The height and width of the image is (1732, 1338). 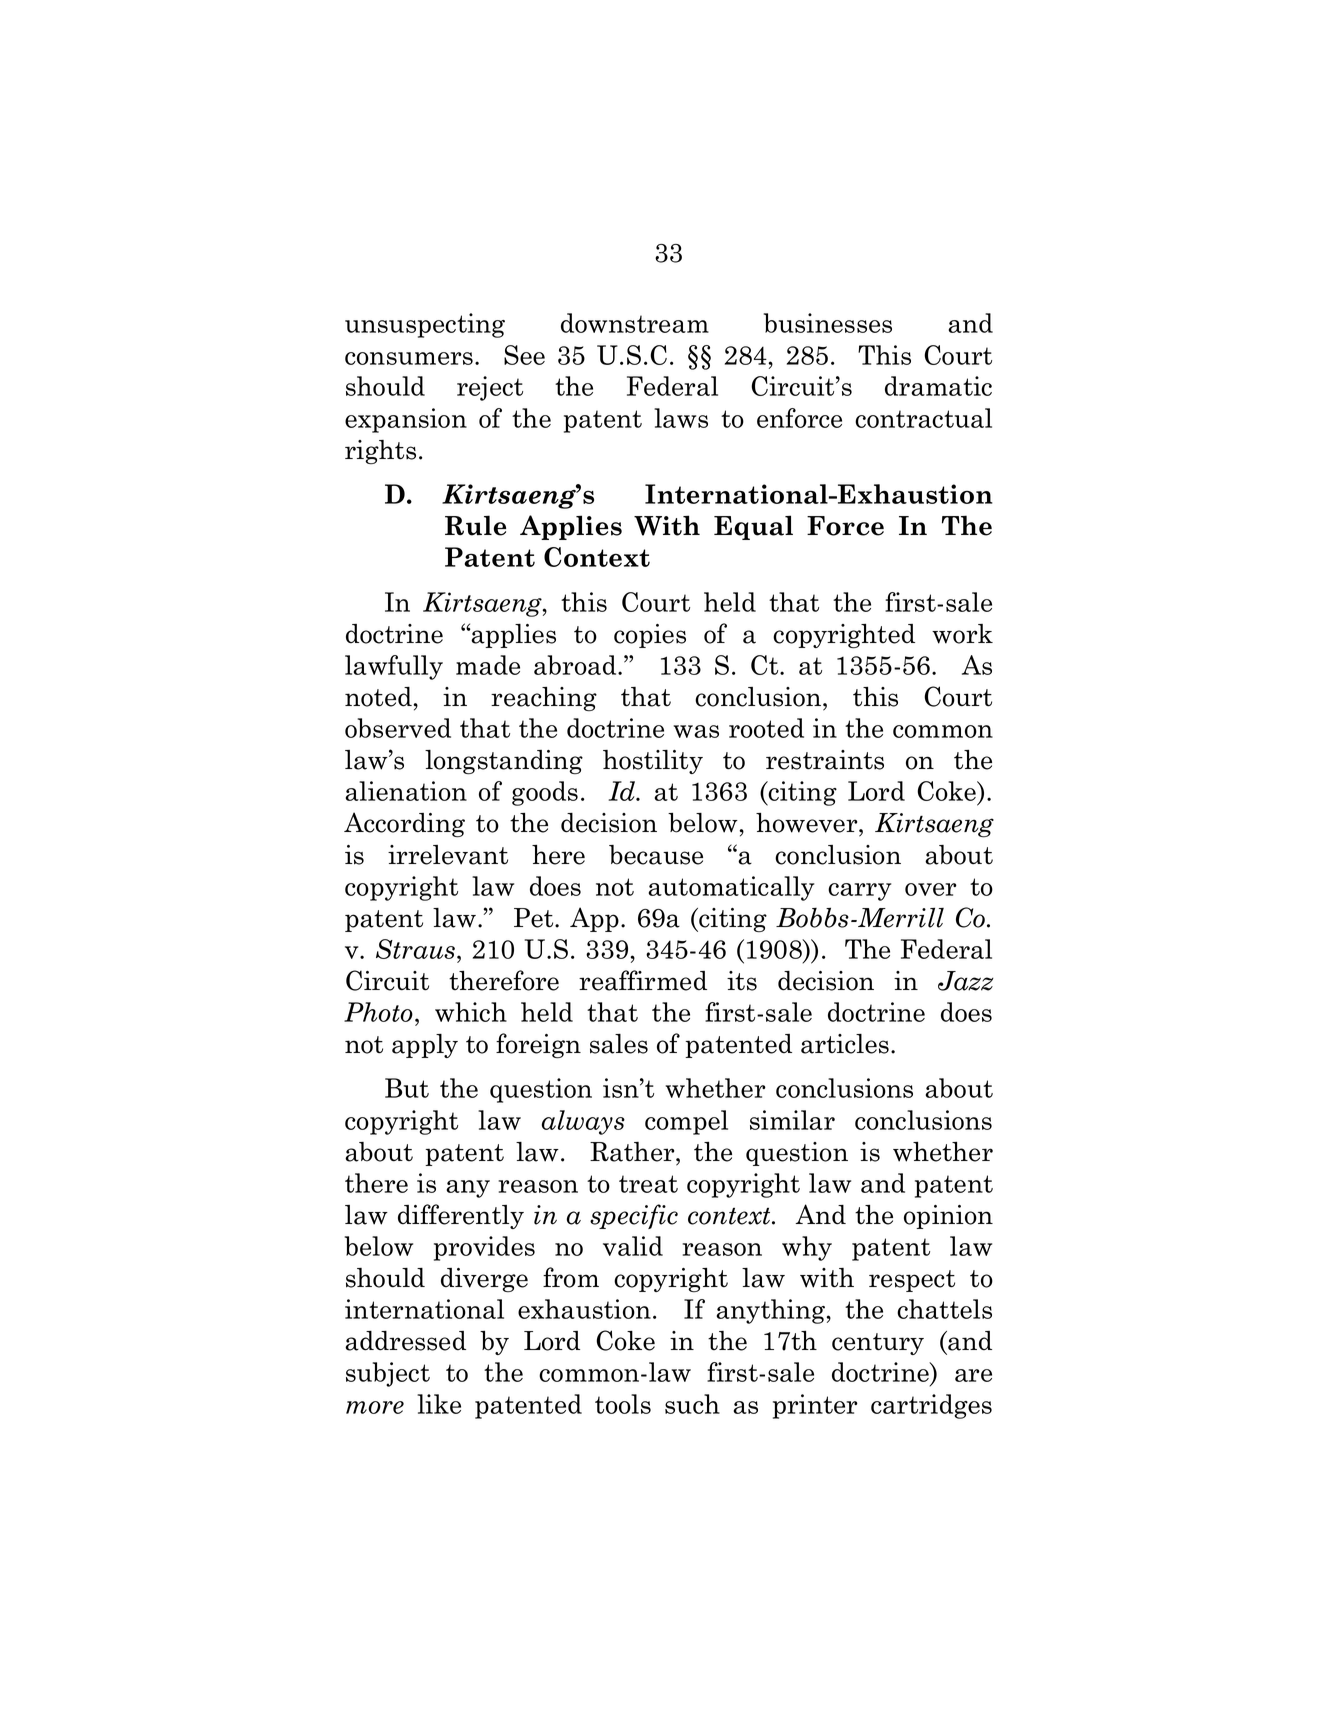 What do you see at coordinates (409, 358) in the image?
I see `consumers` at bounding box center [409, 358].
